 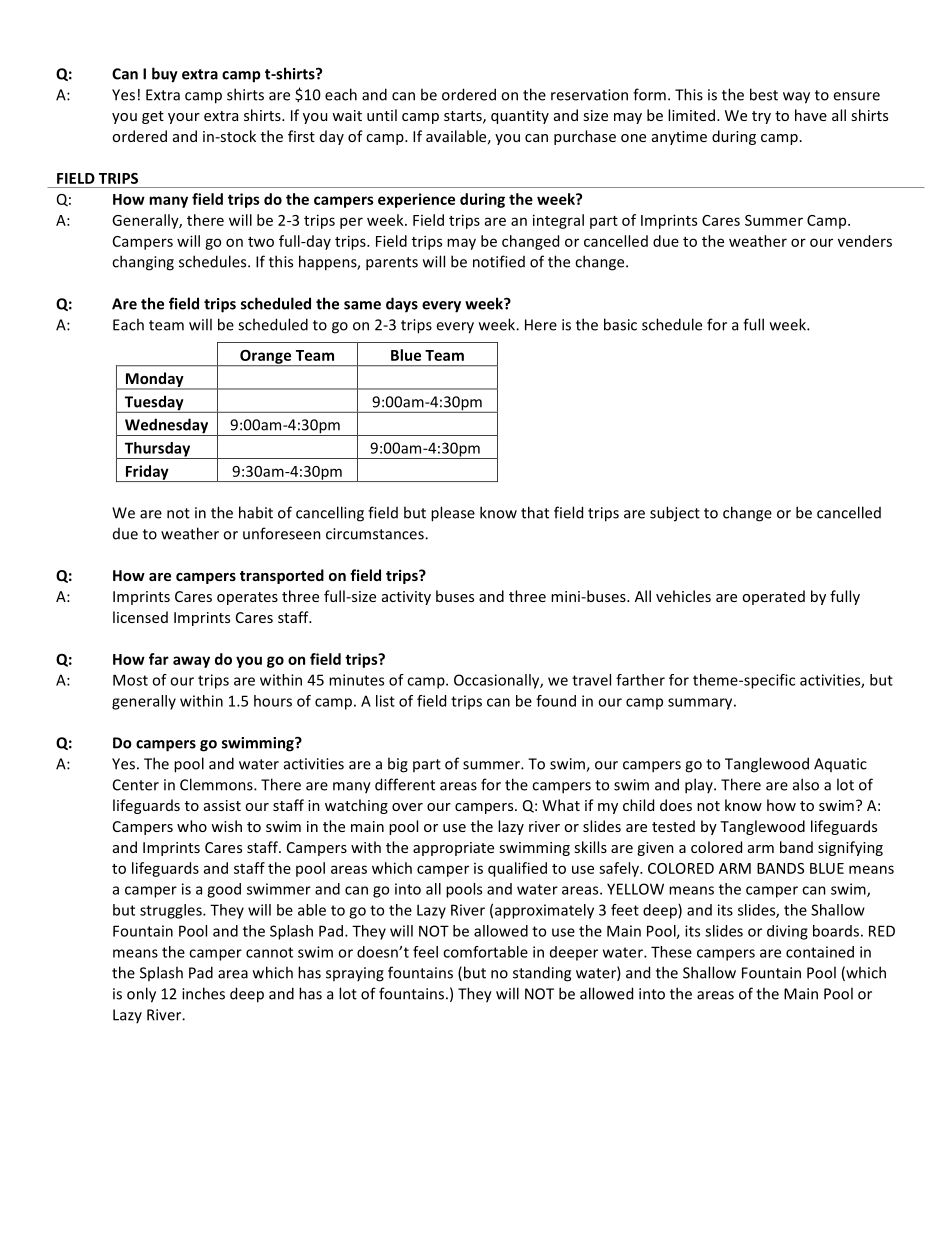 I want to click on standing, so click(x=542, y=974).
